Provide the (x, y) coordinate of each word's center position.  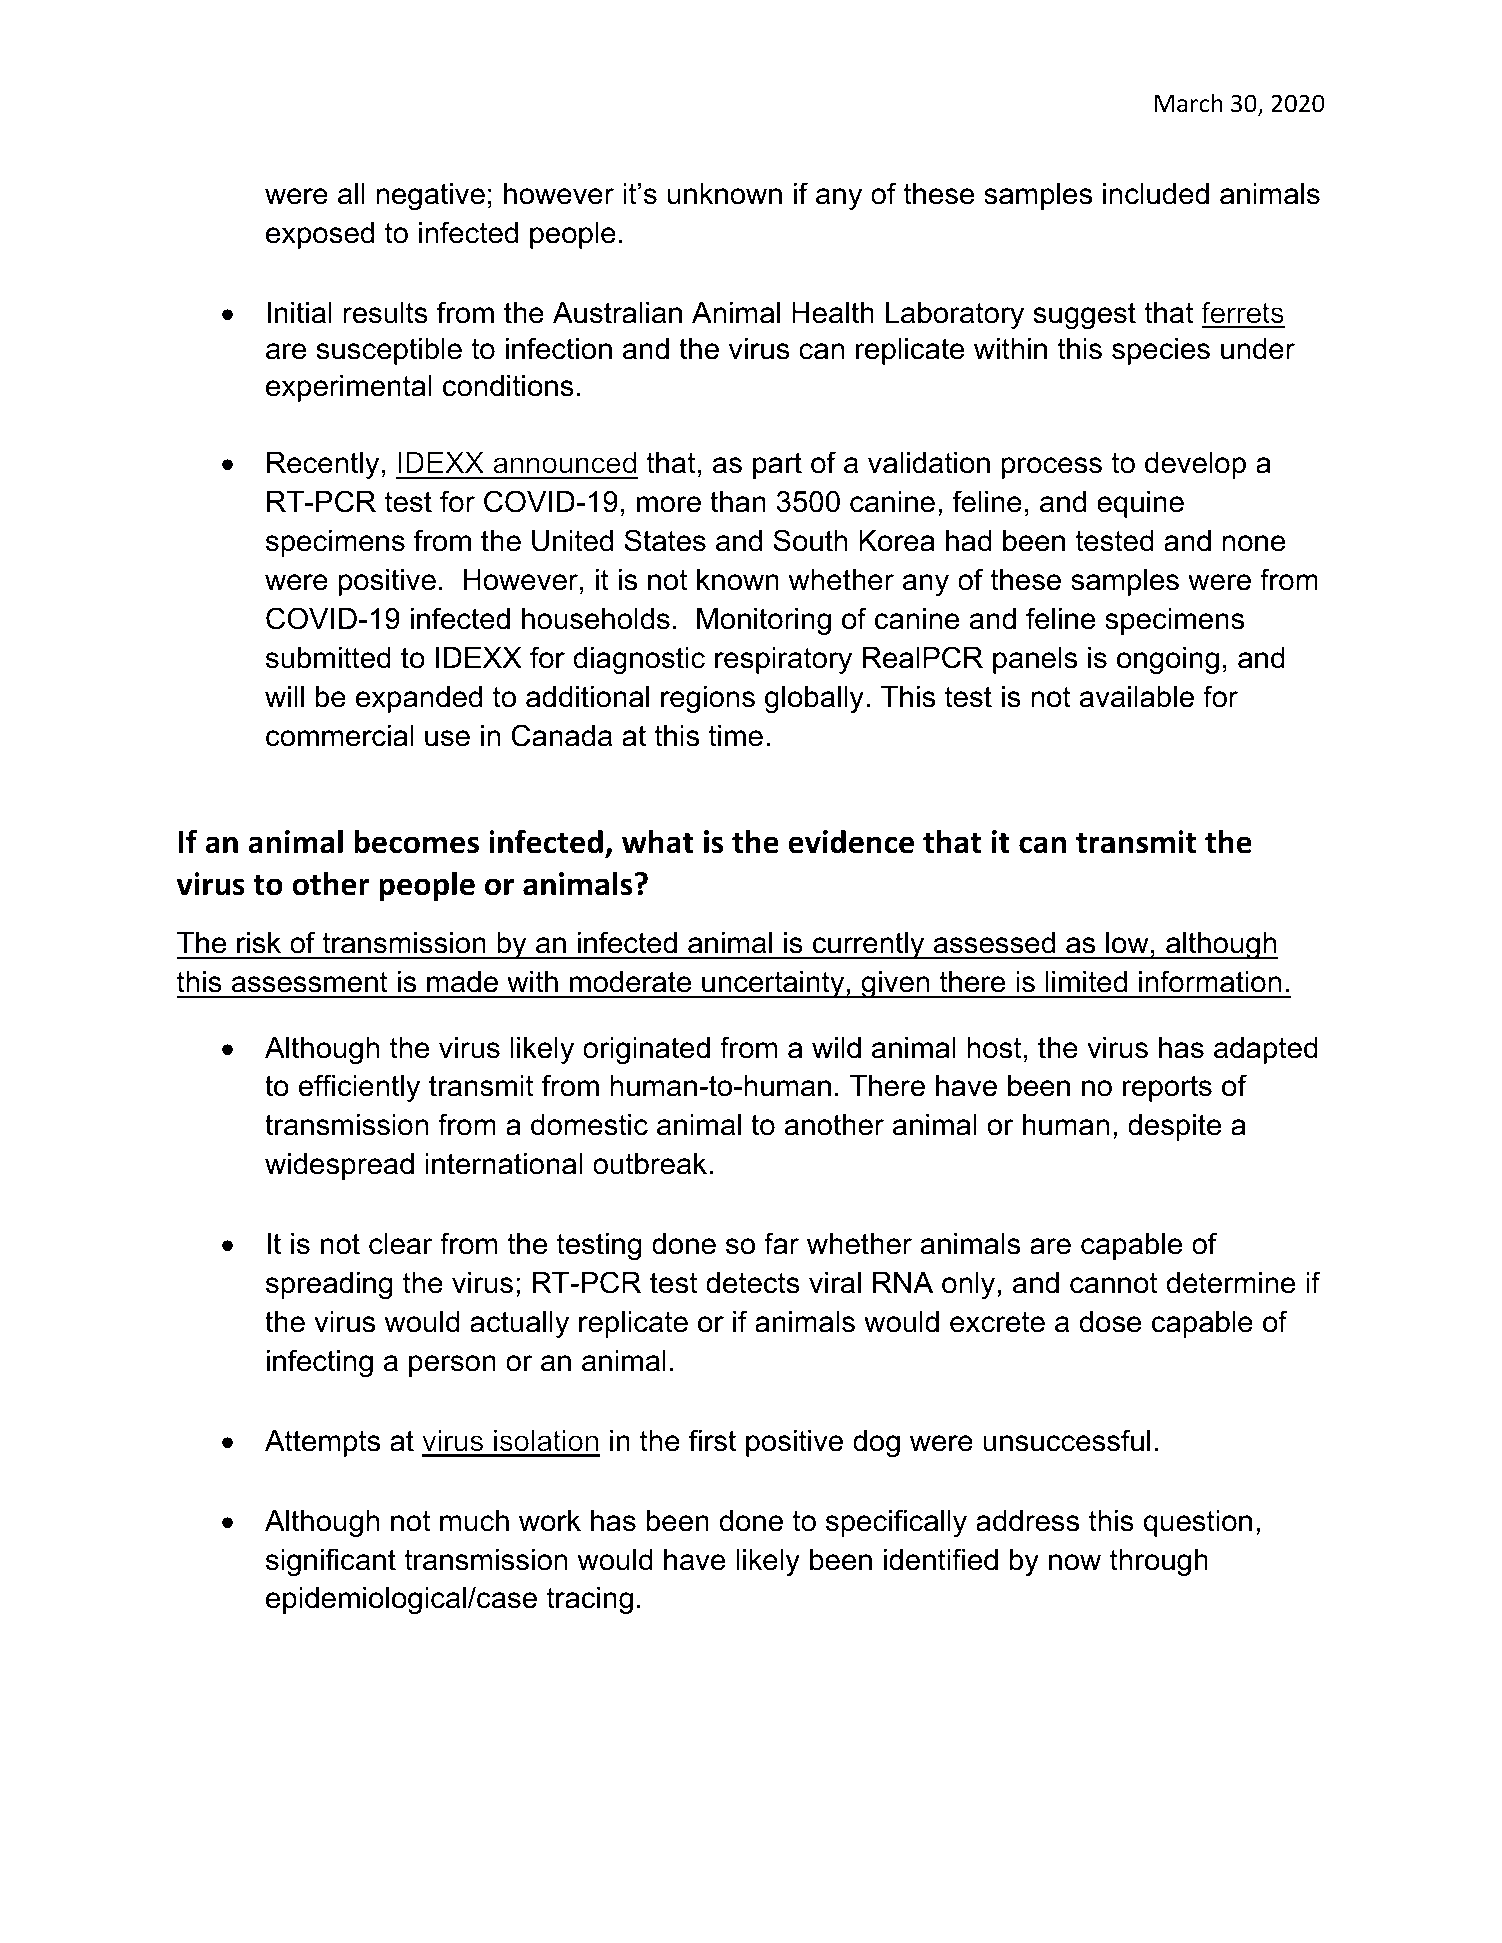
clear (401, 1244)
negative (430, 196)
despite (1174, 1127)
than (738, 502)
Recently (323, 465)
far (781, 1243)
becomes (416, 841)
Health (833, 313)
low (1127, 943)
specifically (896, 1523)
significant (331, 1562)
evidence (851, 841)
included (1156, 194)
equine (1140, 504)
